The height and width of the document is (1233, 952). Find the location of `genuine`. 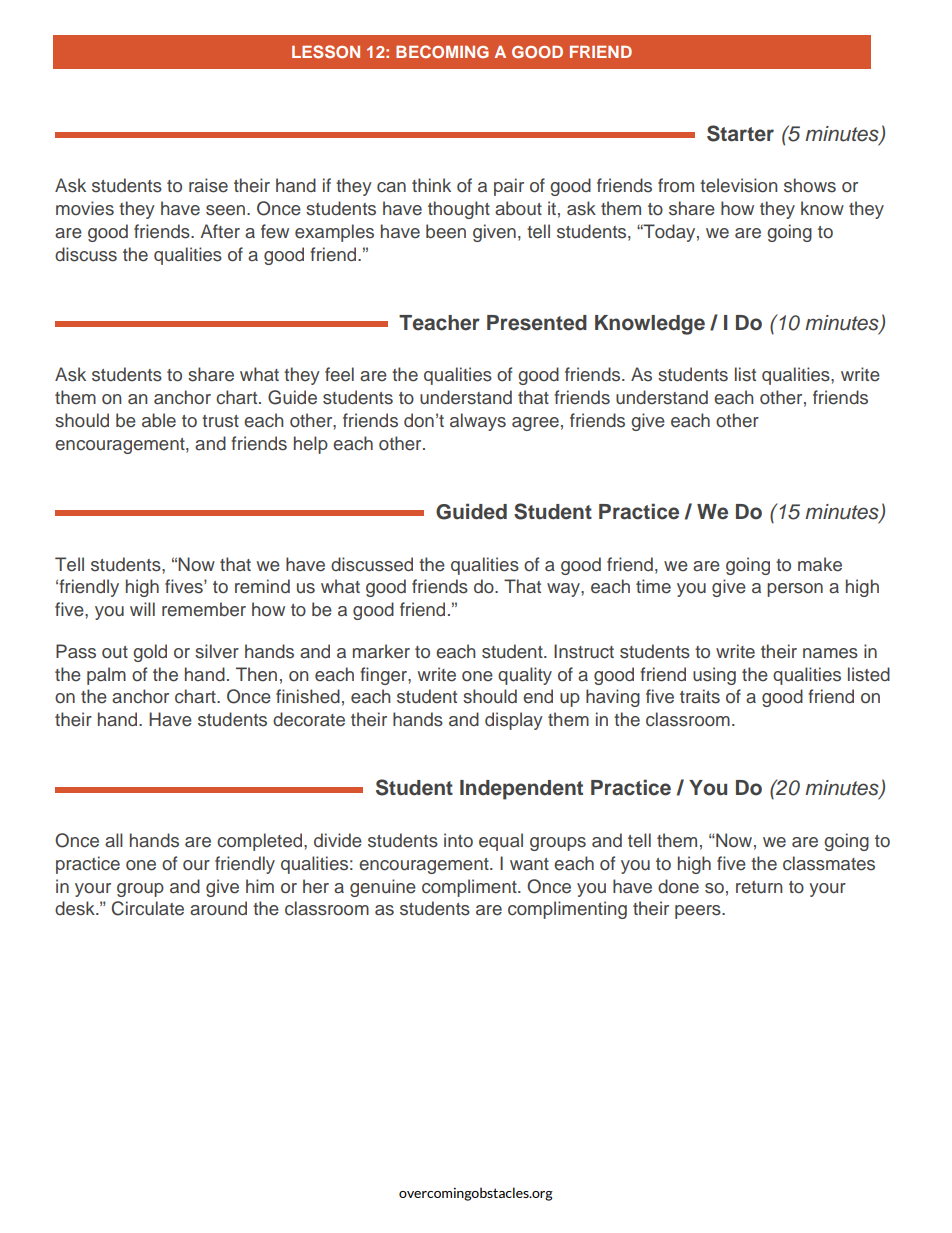

genuine is located at coordinates (383, 888).
